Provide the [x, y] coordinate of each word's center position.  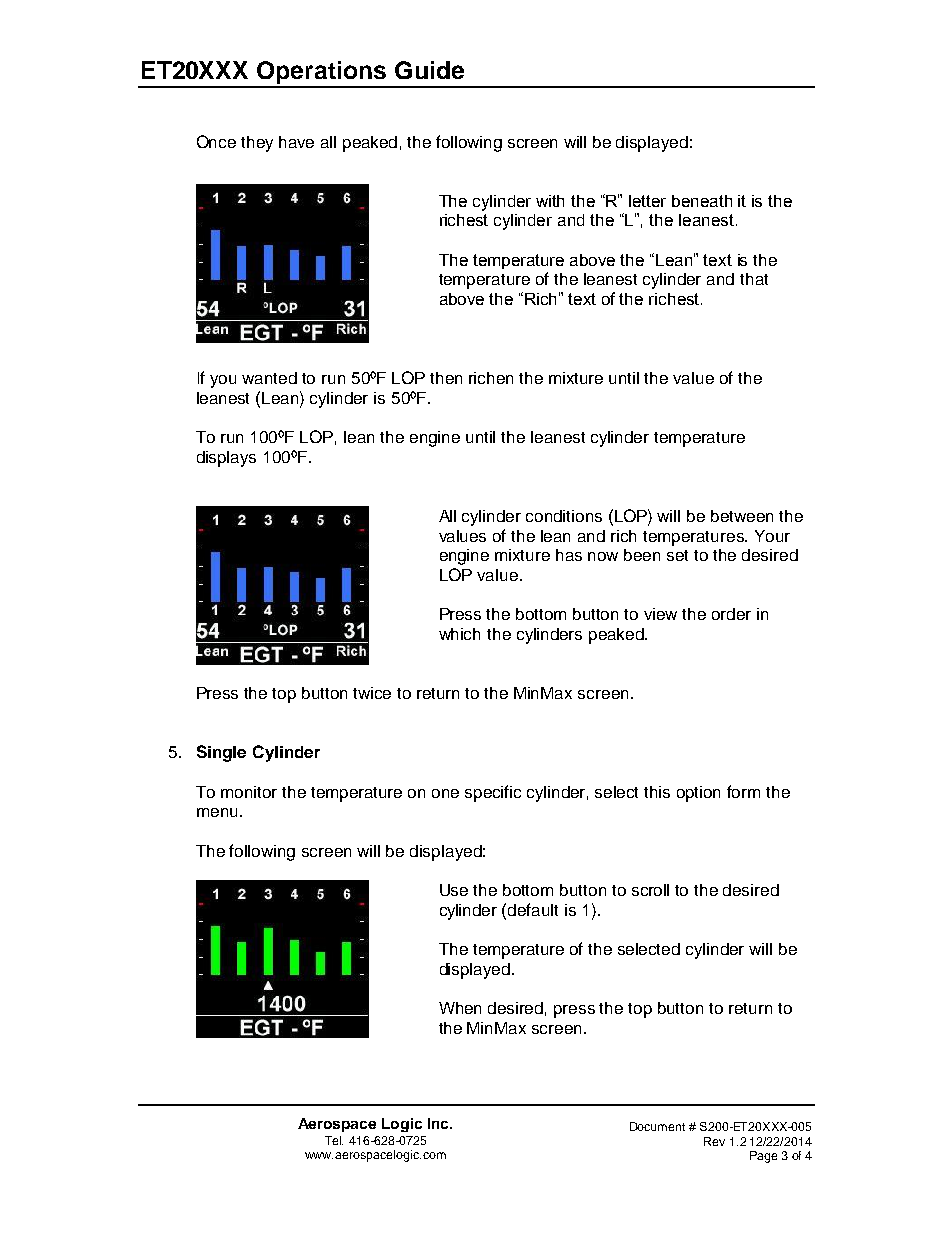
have [296, 142]
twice [372, 693]
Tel [334, 1140]
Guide [429, 70]
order [731, 614]
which [459, 634]
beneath [702, 201]
